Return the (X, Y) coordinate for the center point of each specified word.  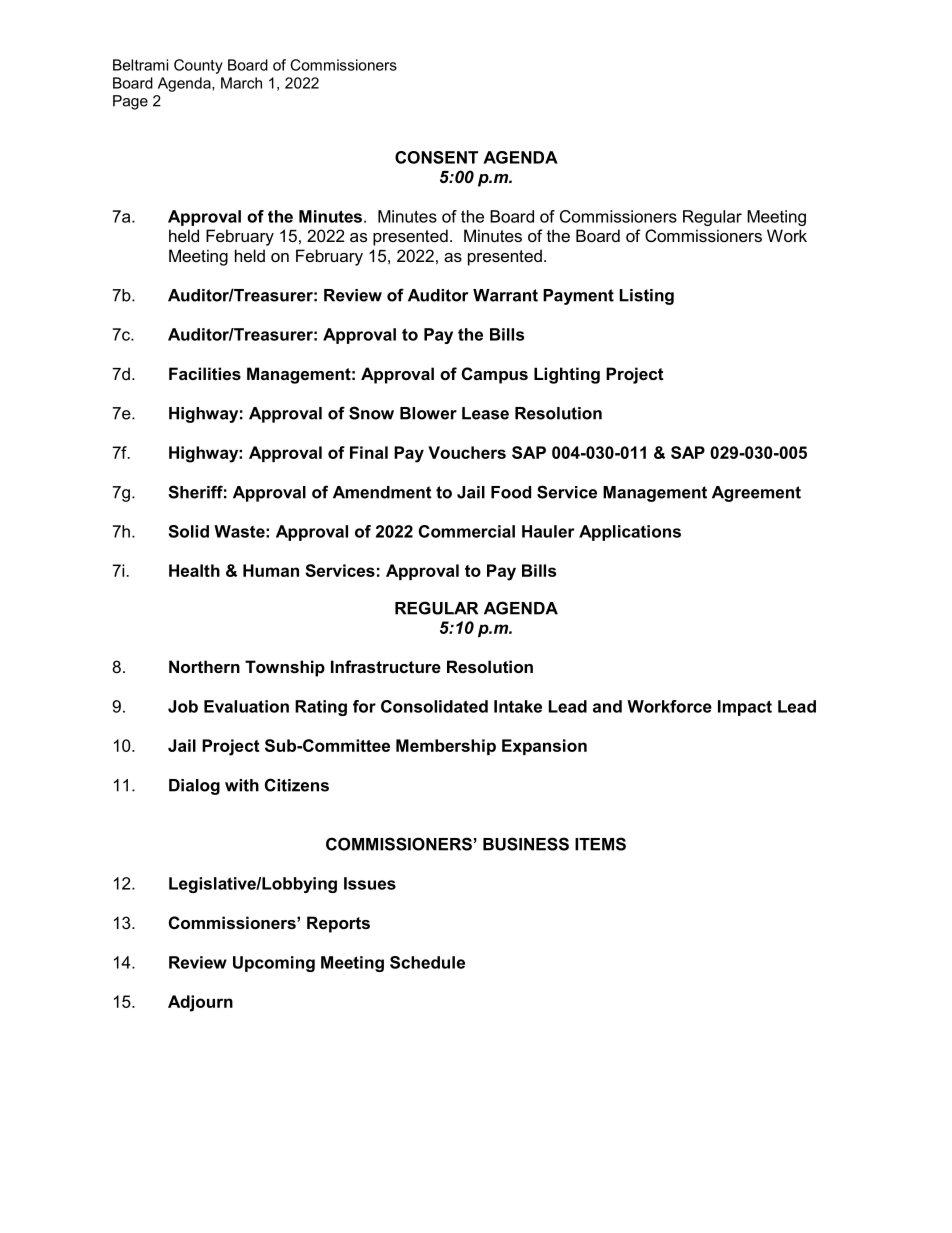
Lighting (567, 375)
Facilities (205, 373)
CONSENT (436, 157)
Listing (647, 297)
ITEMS (600, 844)
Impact (745, 708)
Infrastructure (386, 666)
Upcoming (274, 964)
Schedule (427, 962)
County (198, 66)
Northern (204, 666)
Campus (495, 375)
